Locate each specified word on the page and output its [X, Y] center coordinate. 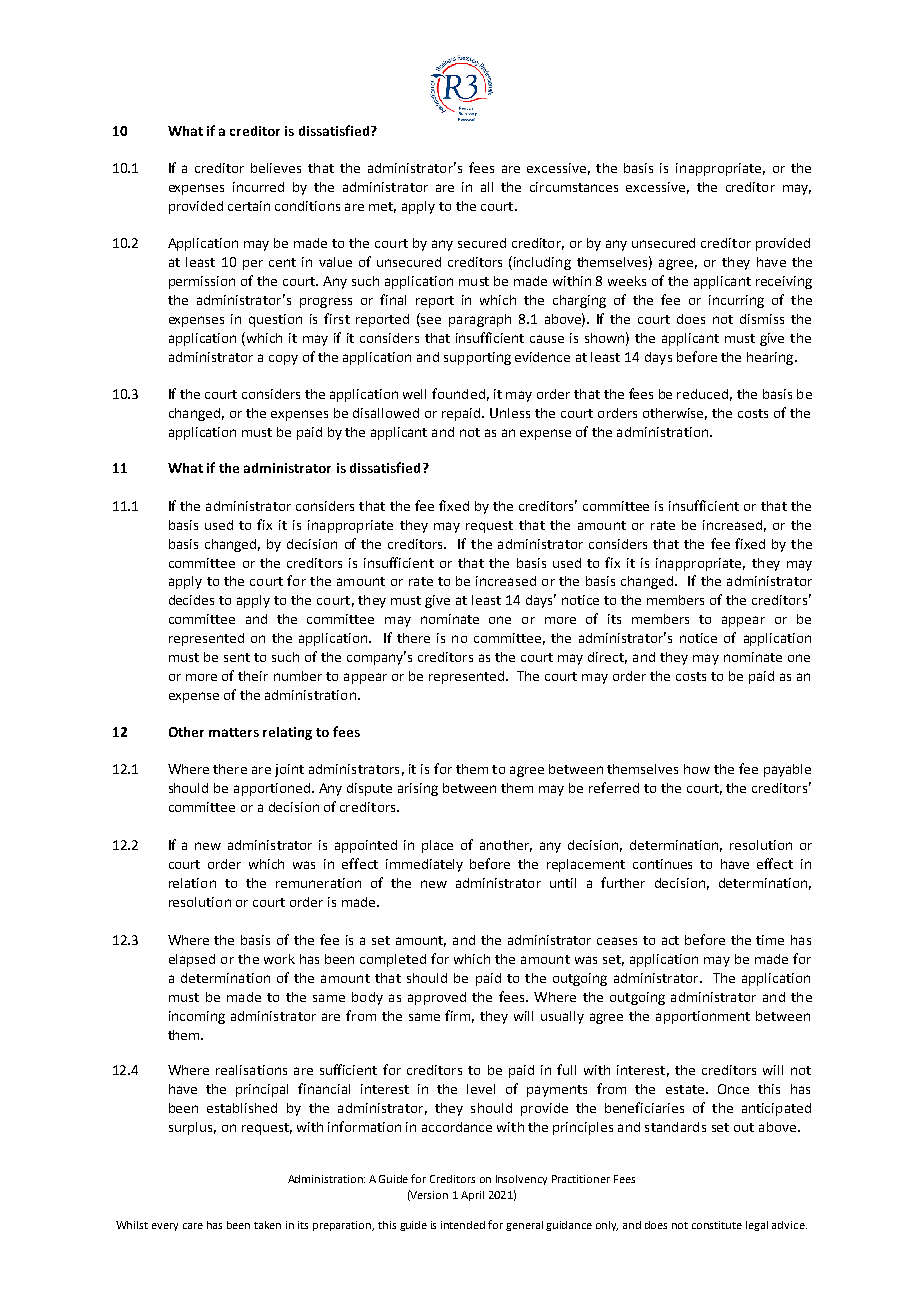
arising [418, 789]
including [542, 263]
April [472, 1196]
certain [249, 206]
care [193, 1226]
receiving [784, 282]
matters [234, 732]
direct [607, 658]
